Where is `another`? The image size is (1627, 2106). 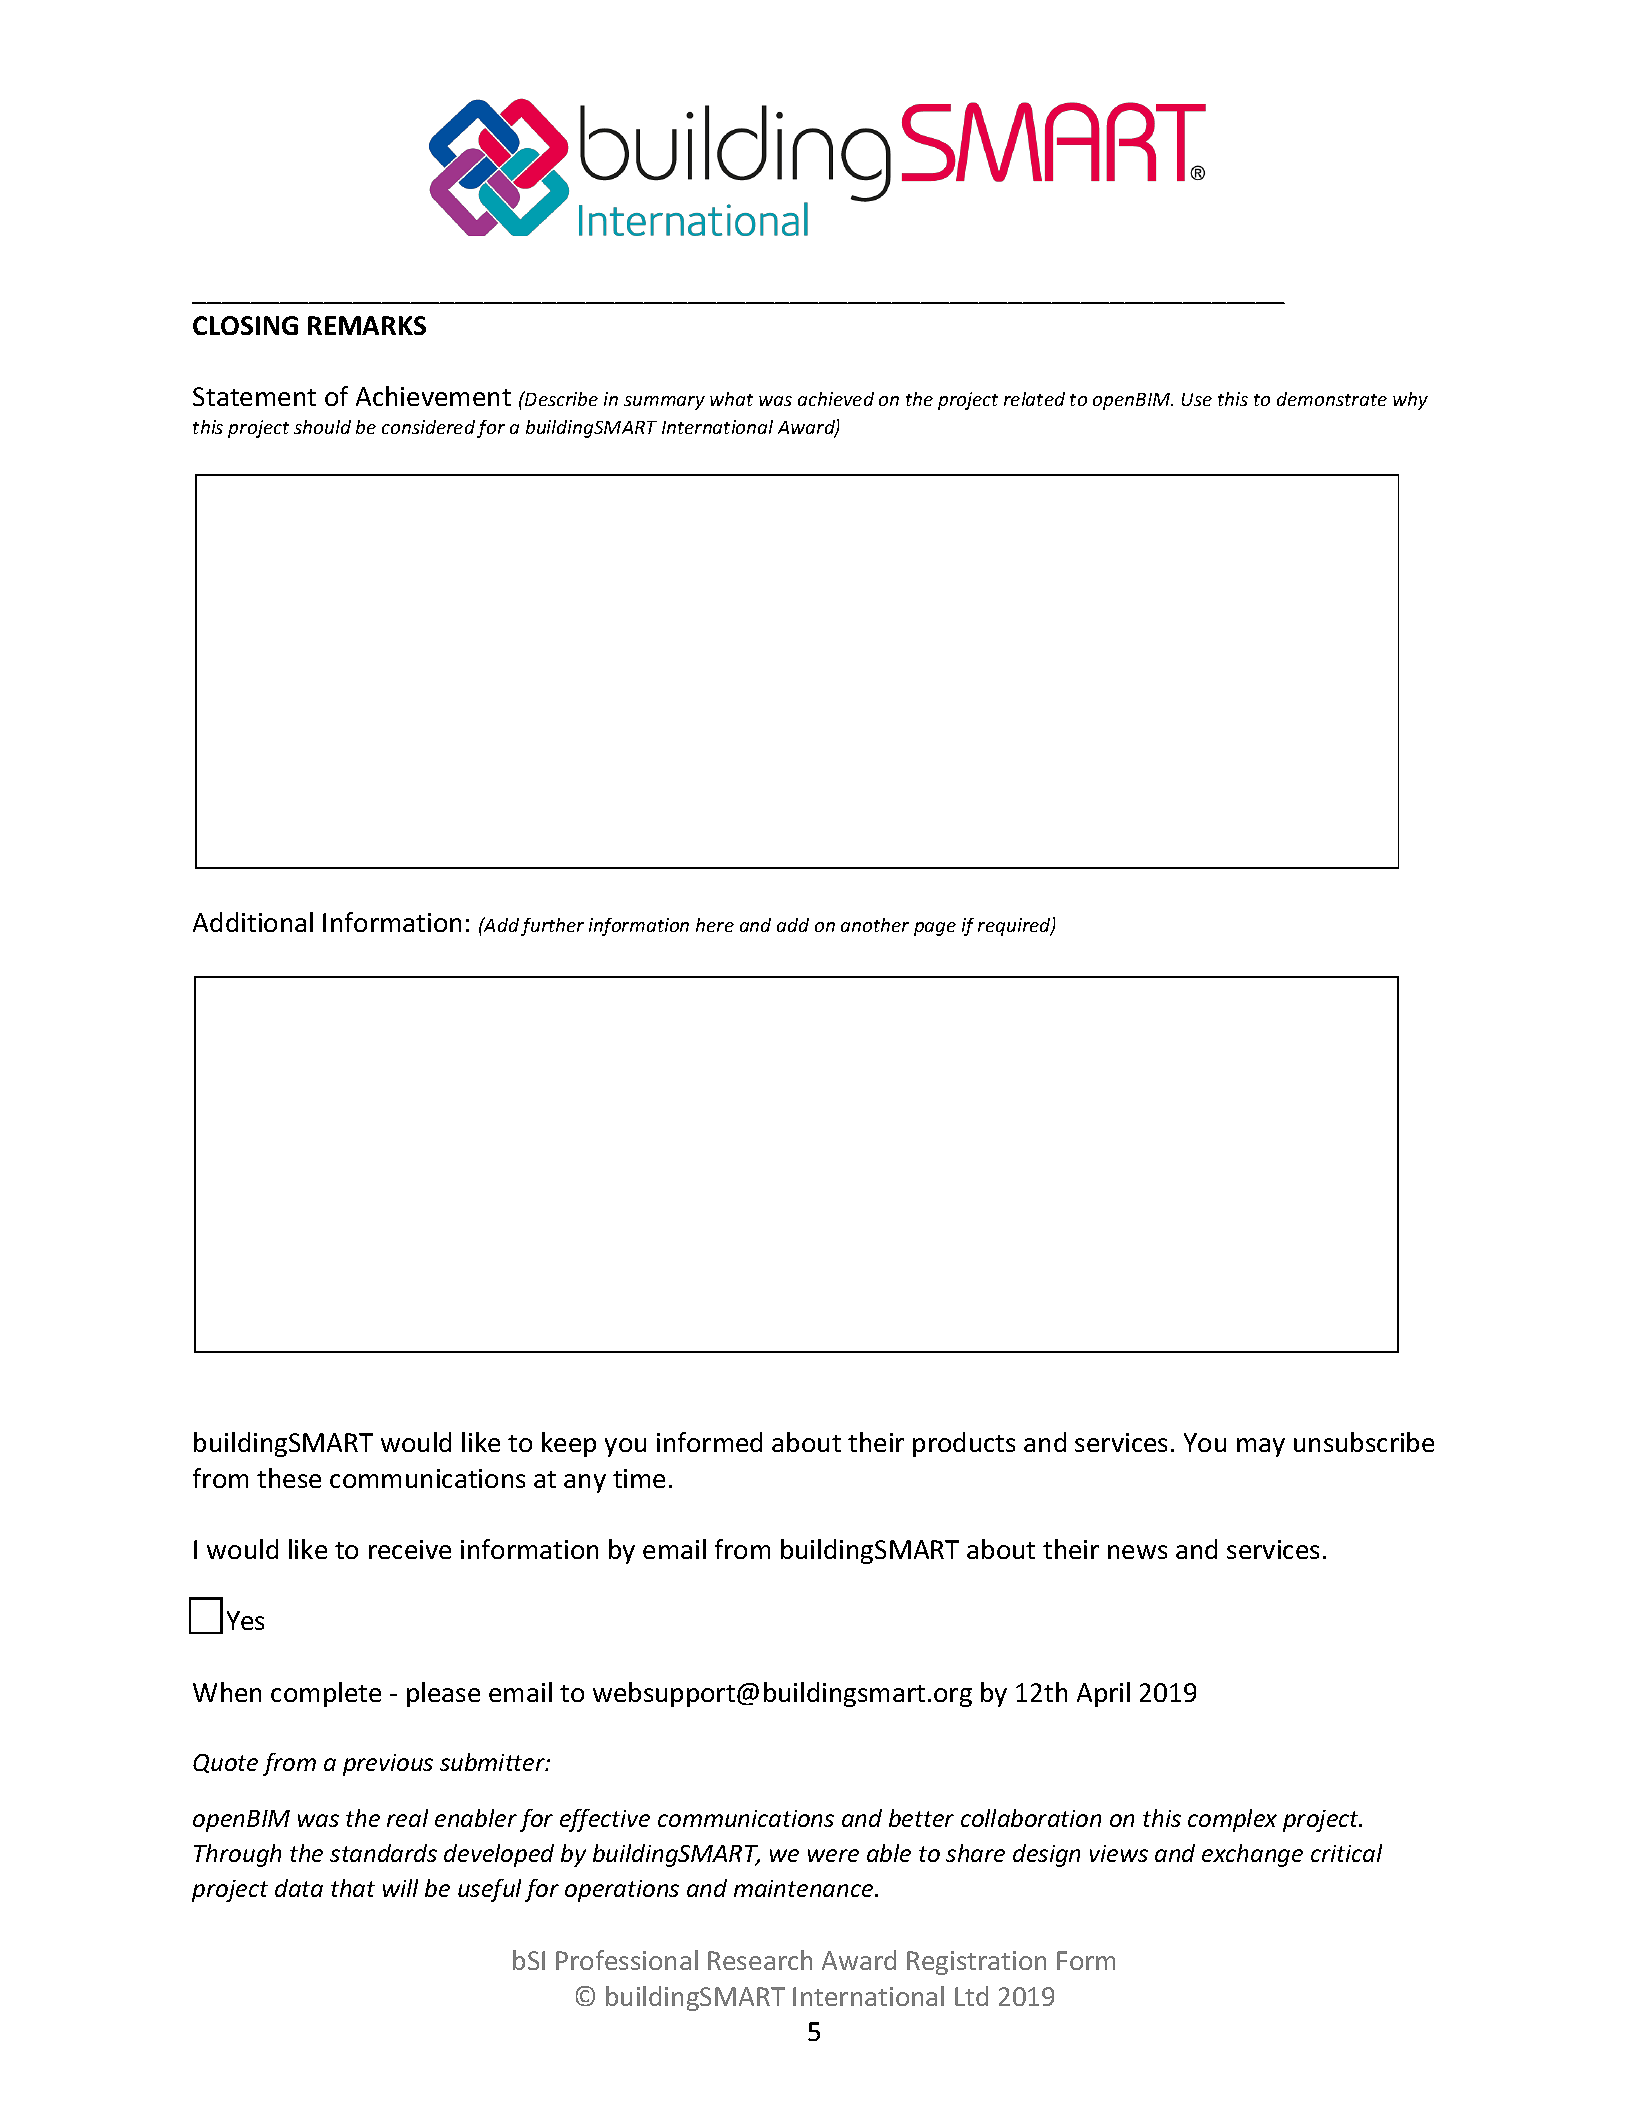 another is located at coordinates (875, 925).
